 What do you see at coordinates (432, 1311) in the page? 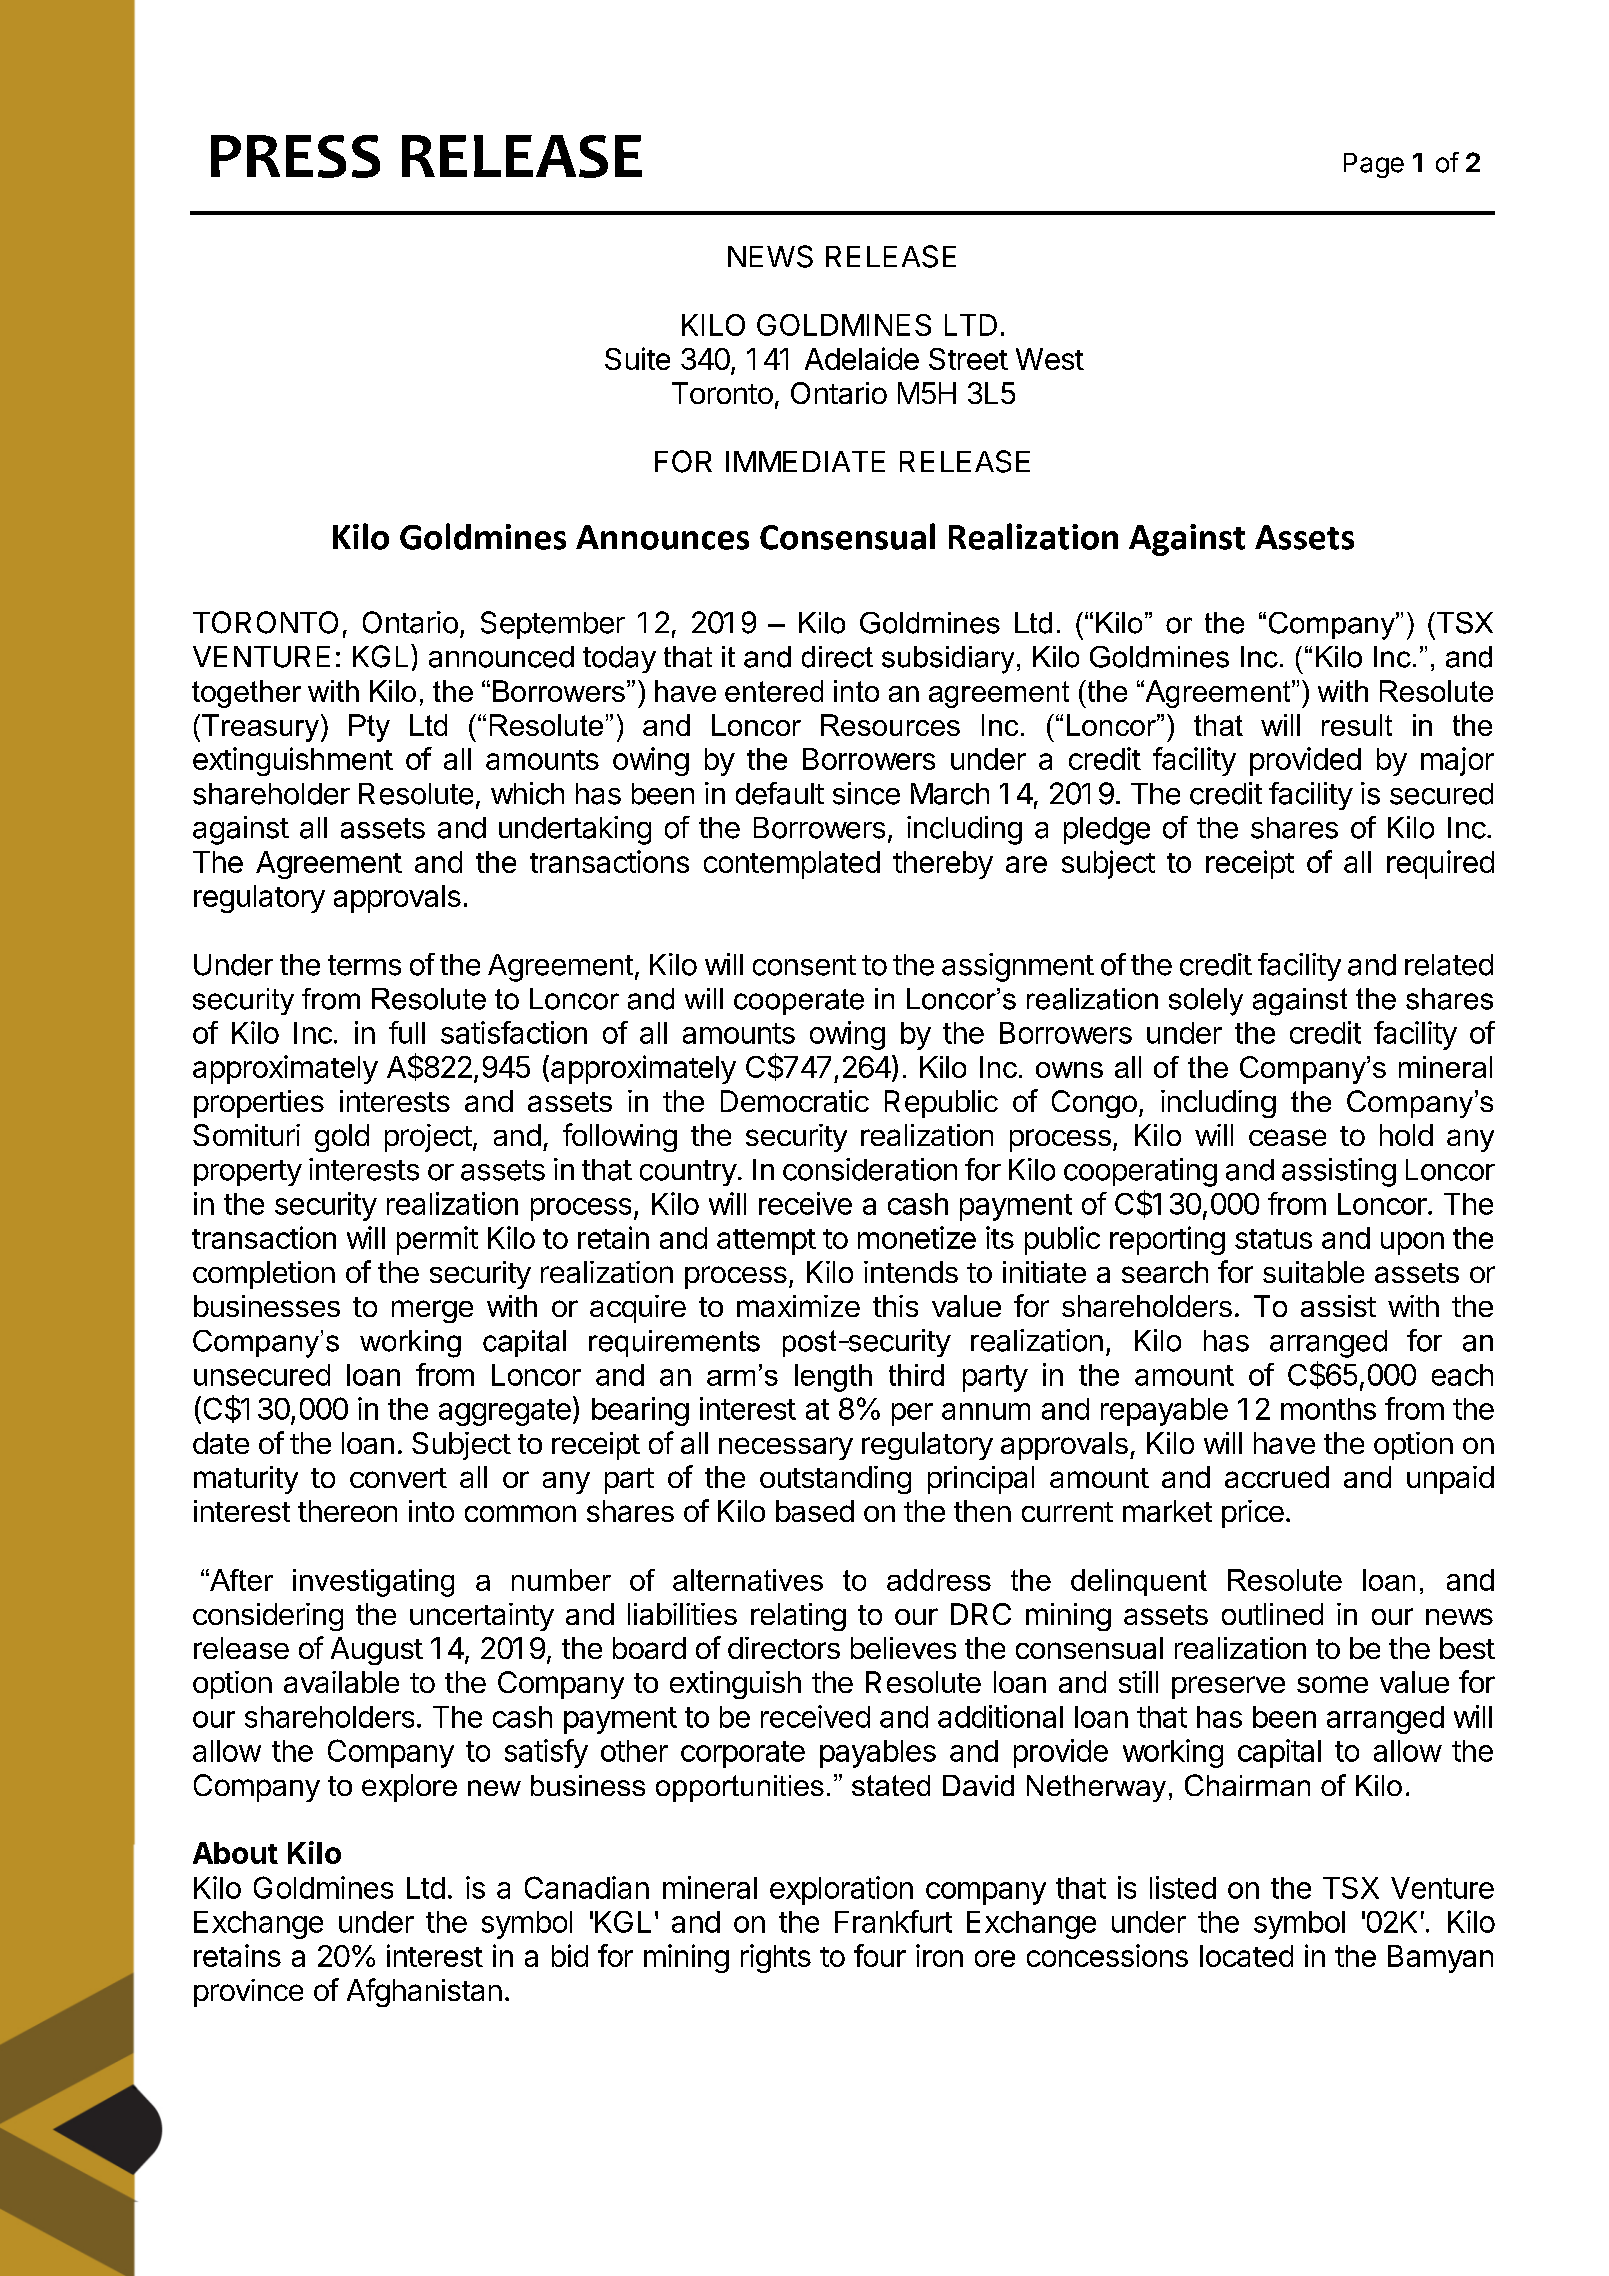
I see `merge` at bounding box center [432, 1311].
